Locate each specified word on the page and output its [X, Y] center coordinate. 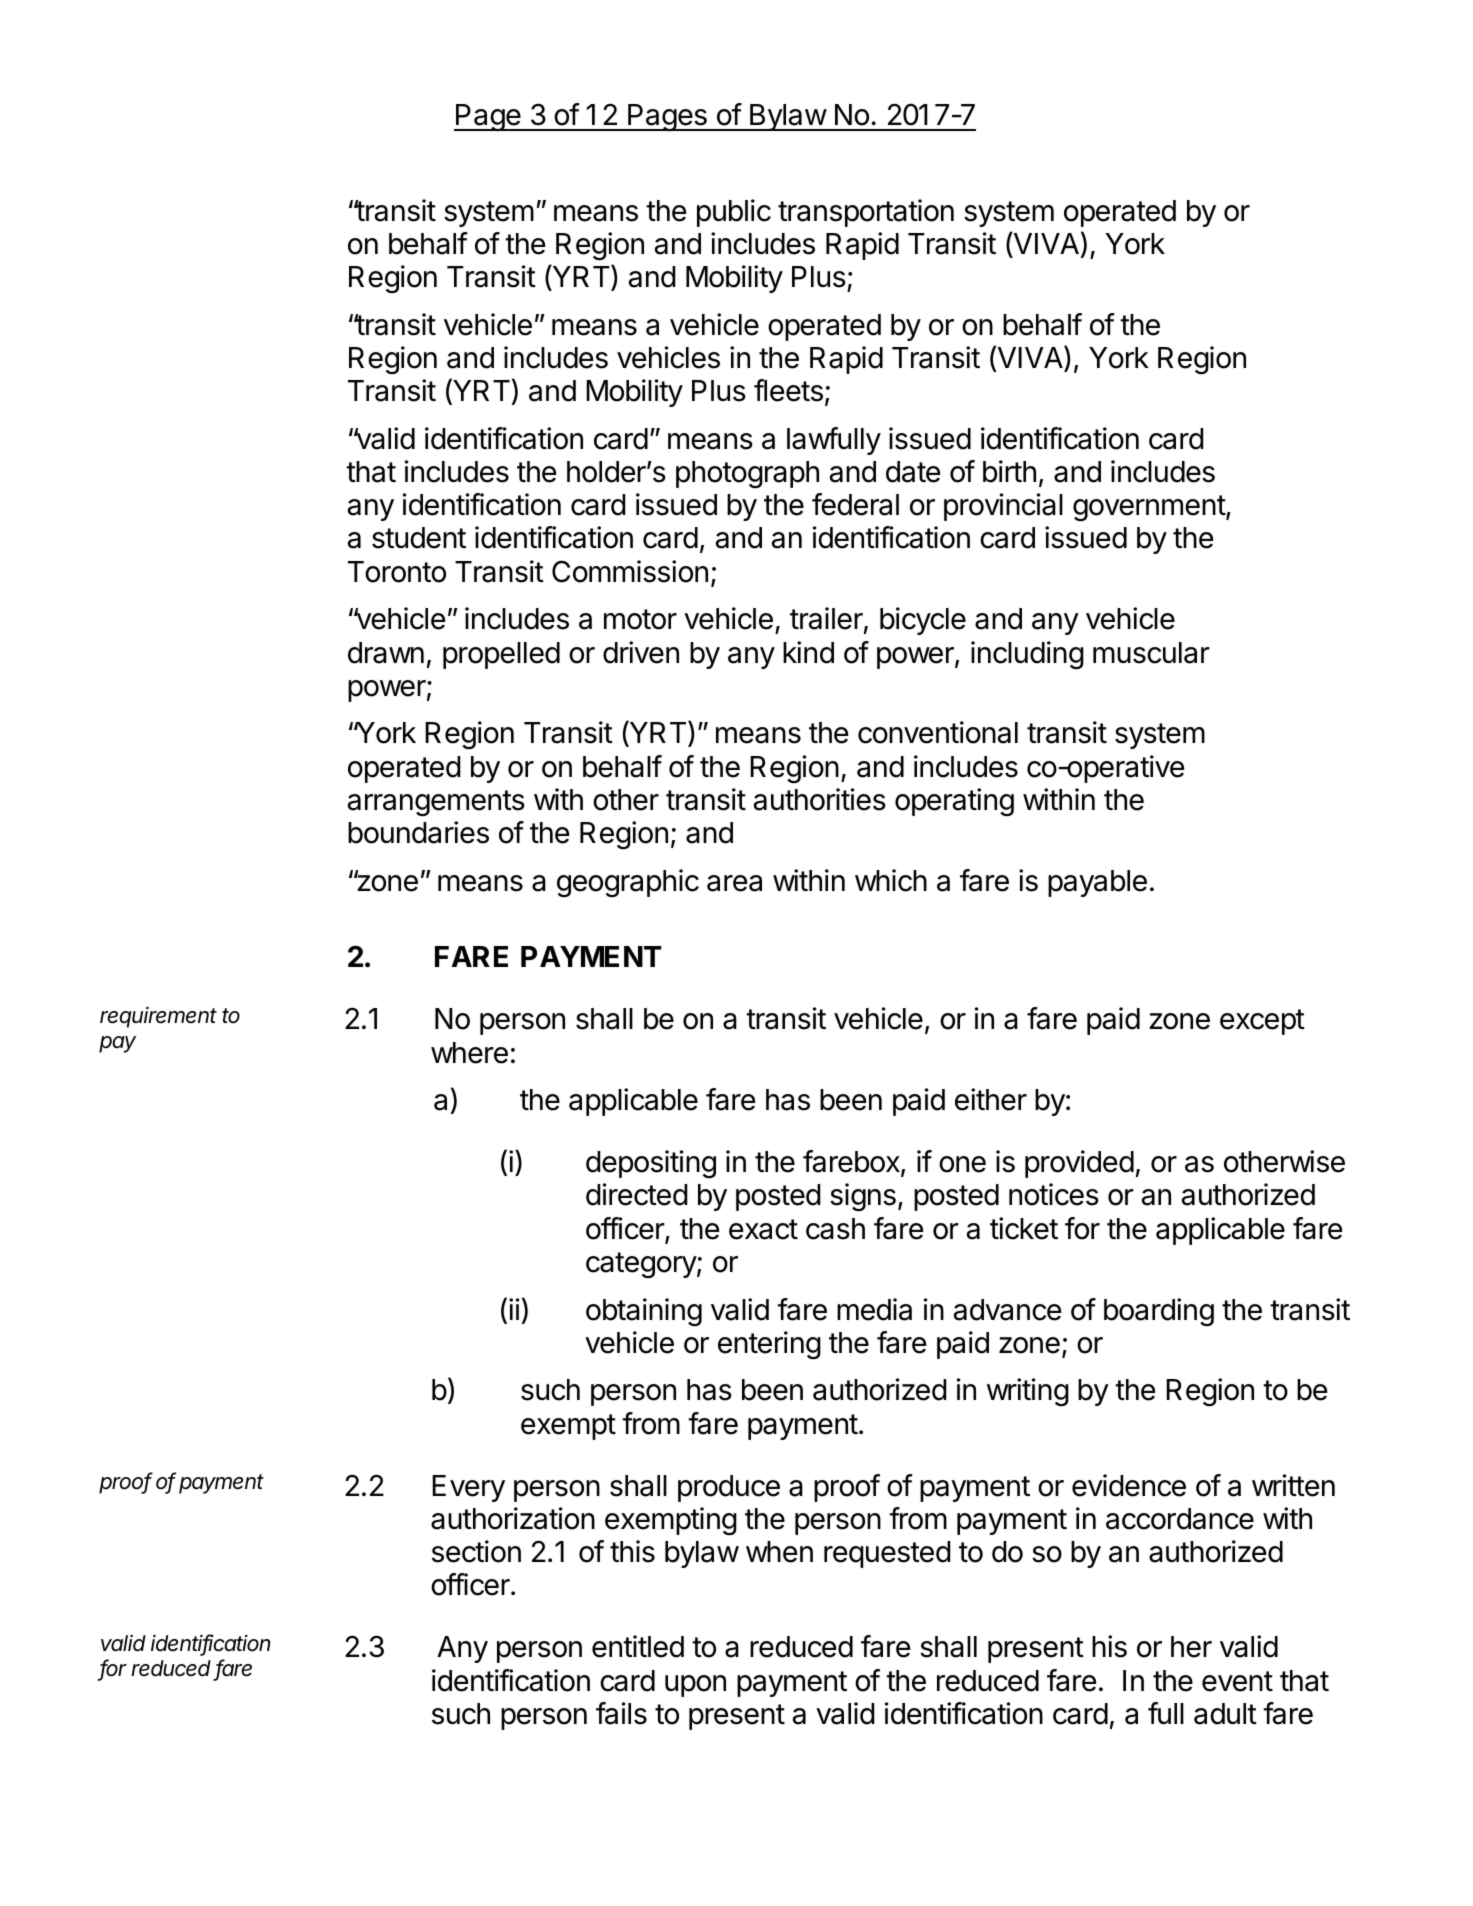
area [734, 883]
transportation [866, 213]
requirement [158, 1017]
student [419, 538]
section [476, 1551]
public [734, 213]
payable [1097, 883]
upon [695, 1686]
